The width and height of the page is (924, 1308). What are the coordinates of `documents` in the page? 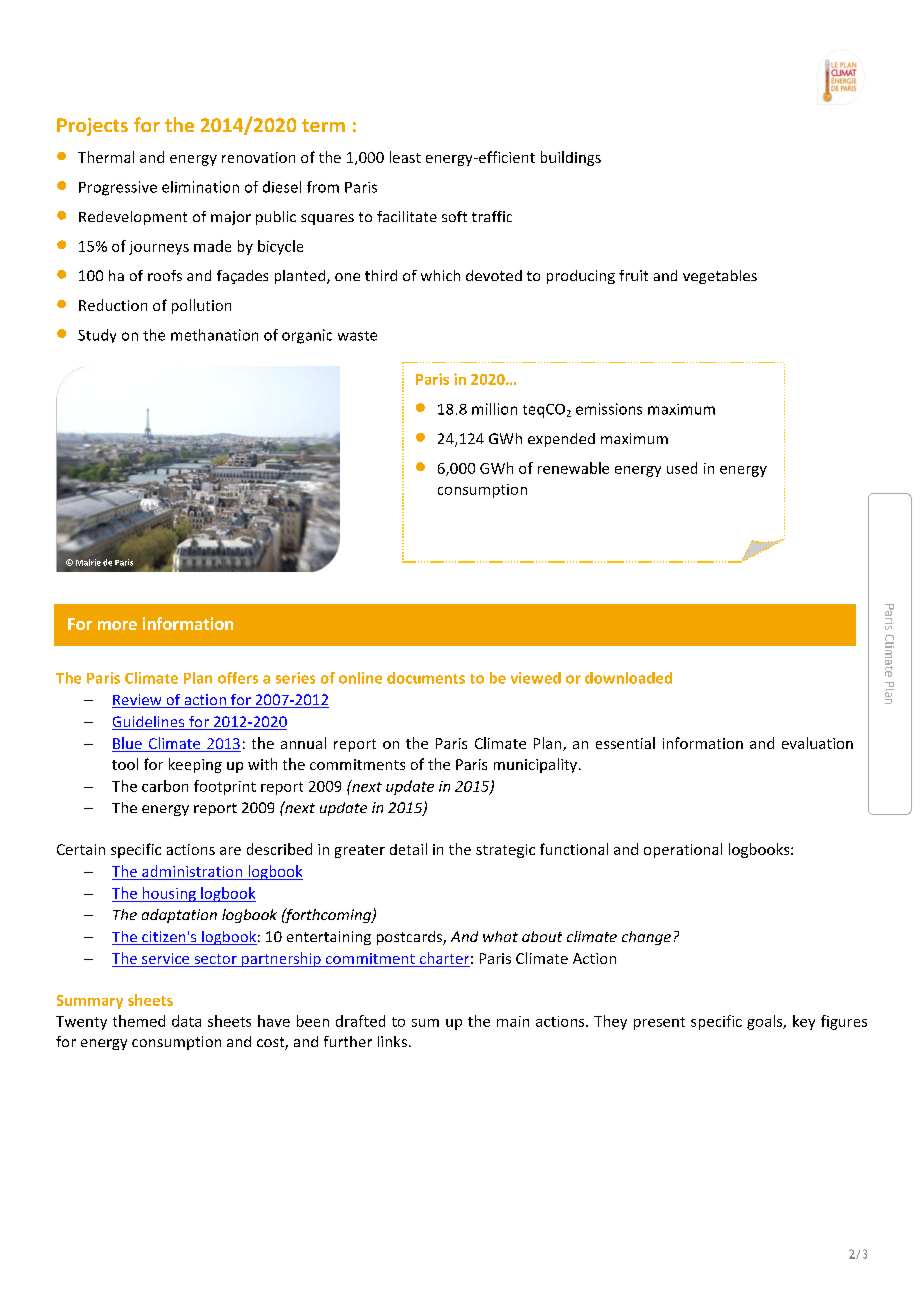 It's located at (426, 678).
